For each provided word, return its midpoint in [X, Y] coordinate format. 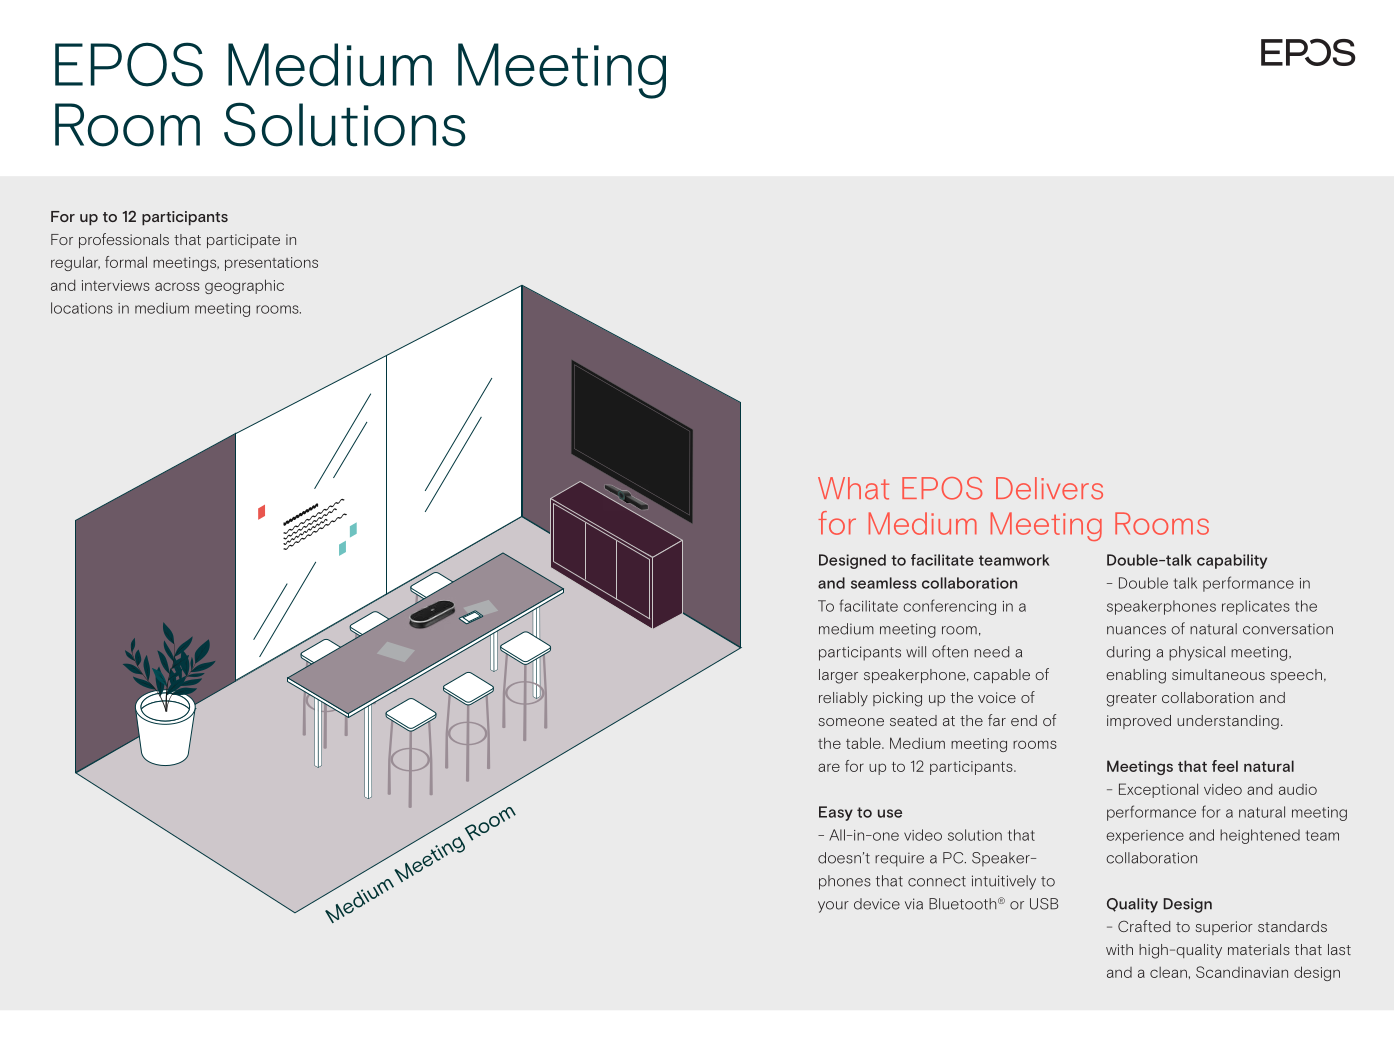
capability [1232, 561]
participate [243, 241]
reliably [843, 699]
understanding [1228, 722]
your [833, 907]
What [853, 488]
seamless [884, 583]
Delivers [1049, 488]
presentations [271, 264]
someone [851, 722]
